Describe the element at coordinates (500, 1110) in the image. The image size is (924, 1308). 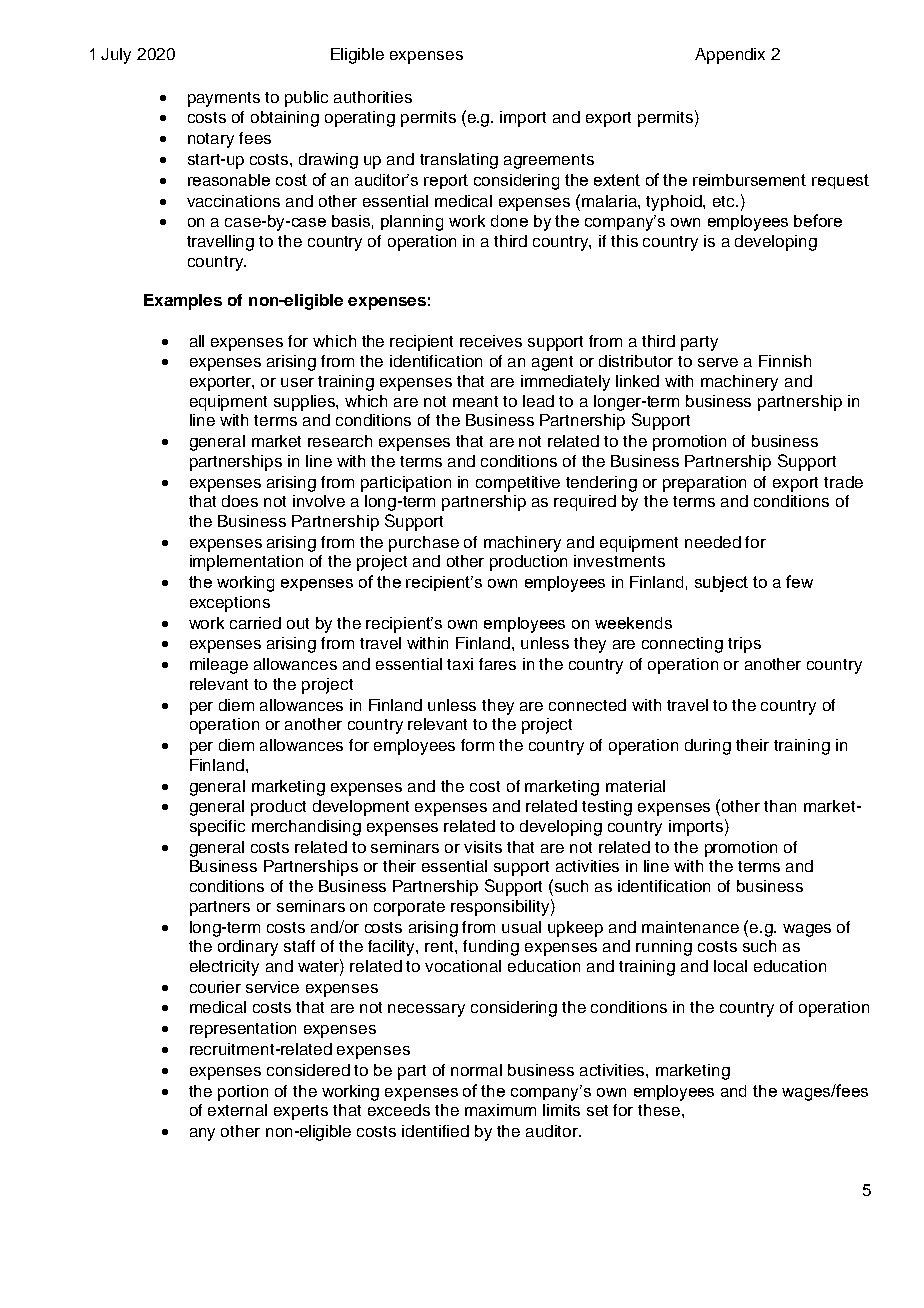
I see `maximum` at that location.
